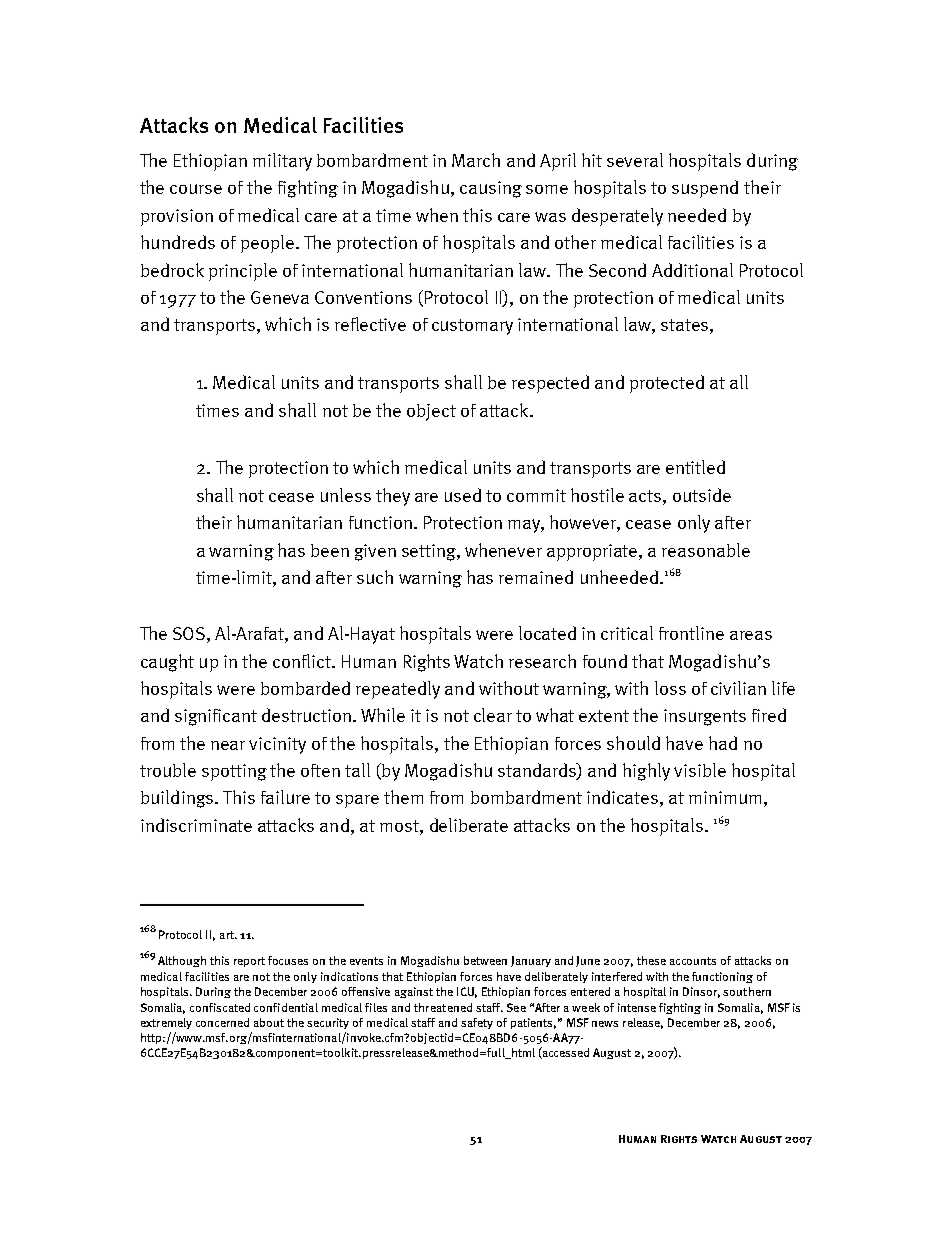  Describe the element at coordinates (536, 577) in the screenshot. I see `remained` at that location.
